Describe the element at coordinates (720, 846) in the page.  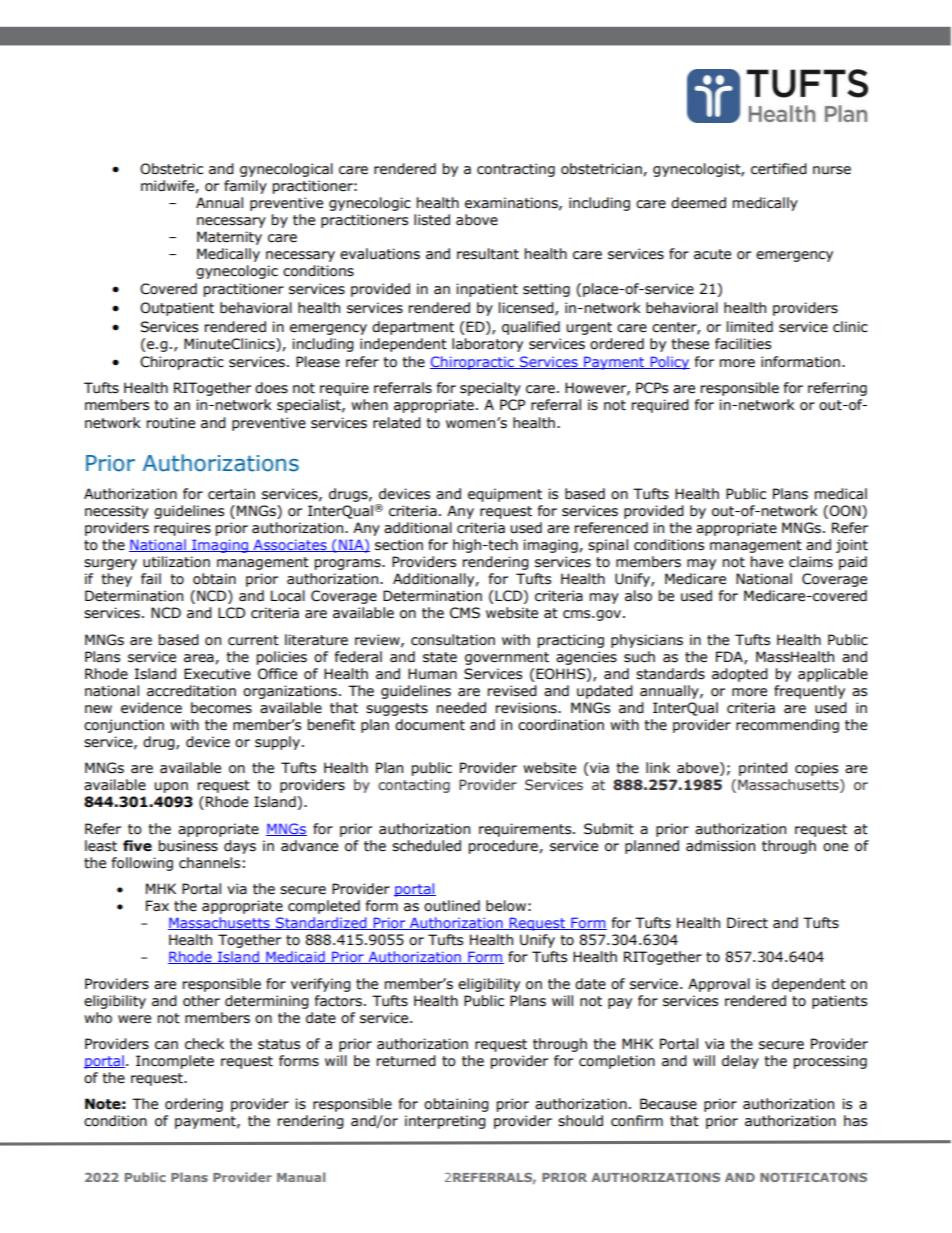
I see `admission` at that location.
